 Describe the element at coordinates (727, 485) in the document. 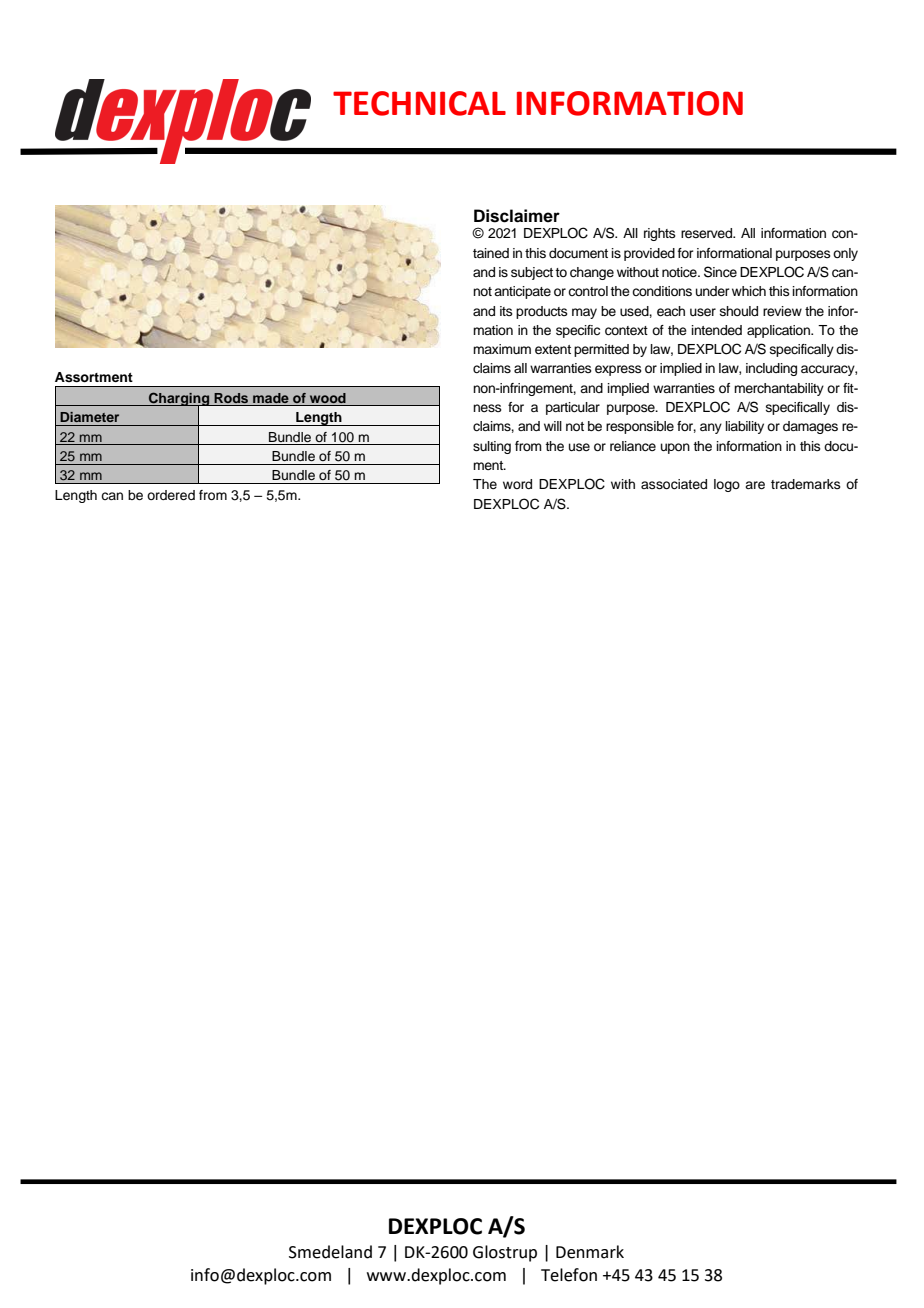

I see `logo` at that location.
